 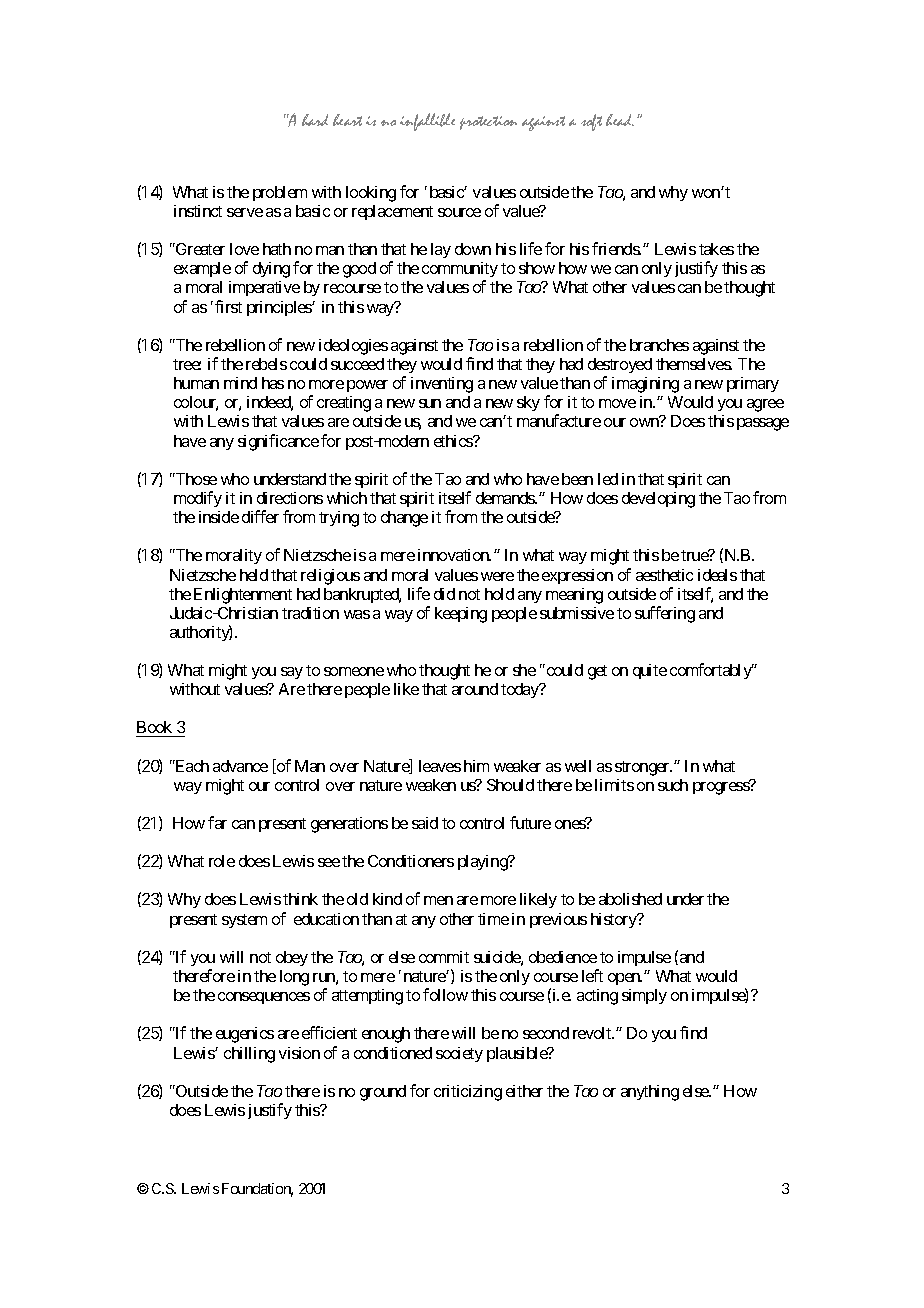 I want to click on Enlightenment, so click(x=243, y=596).
